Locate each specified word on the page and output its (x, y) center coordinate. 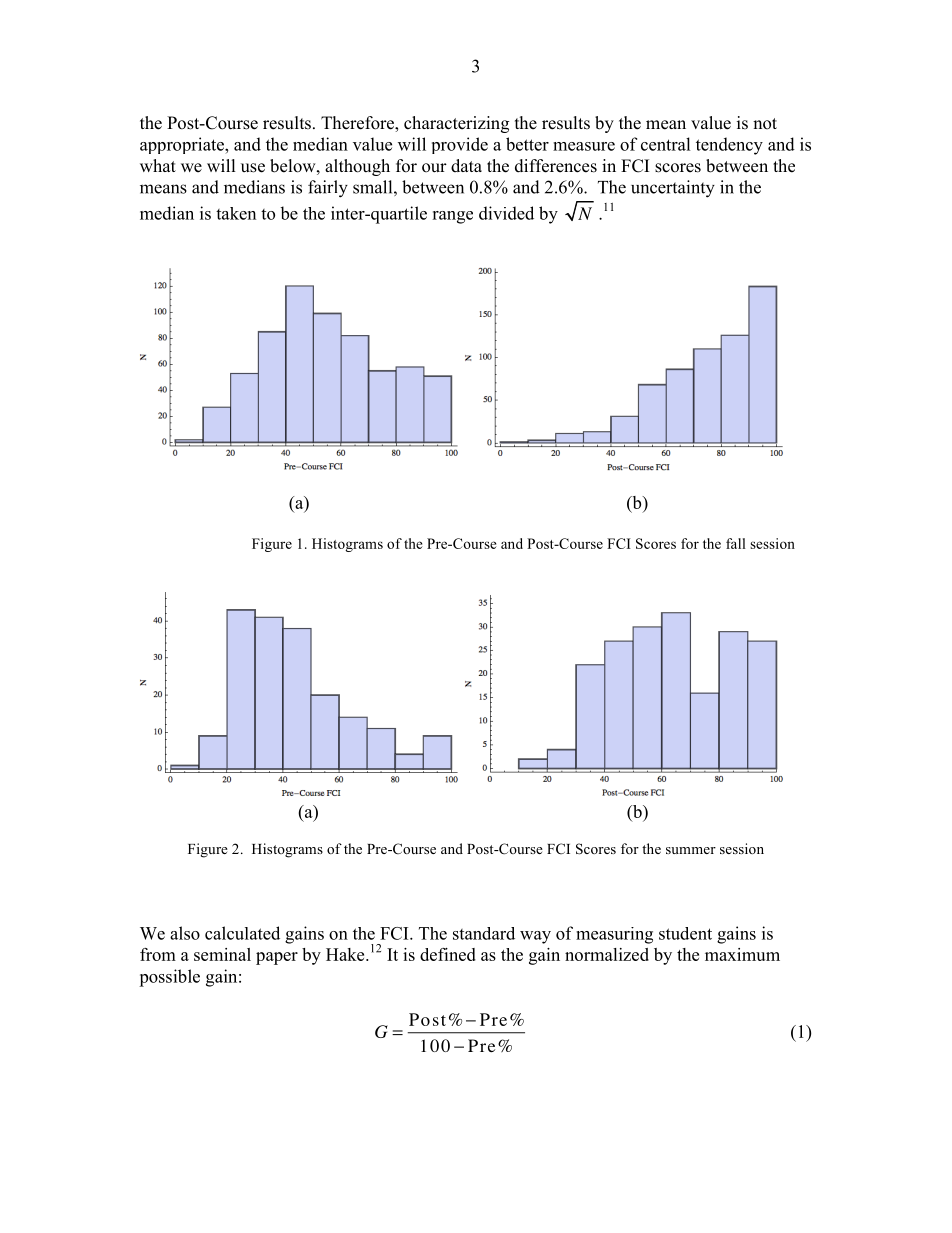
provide (460, 145)
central (666, 144)
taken (236, 213)
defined (448, 954)
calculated (242, 933)
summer (691, 850)
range (452, 217)
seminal (222, 954)
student (685, 933)
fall (736, 543)
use (253, 168)
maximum (742, 954)
